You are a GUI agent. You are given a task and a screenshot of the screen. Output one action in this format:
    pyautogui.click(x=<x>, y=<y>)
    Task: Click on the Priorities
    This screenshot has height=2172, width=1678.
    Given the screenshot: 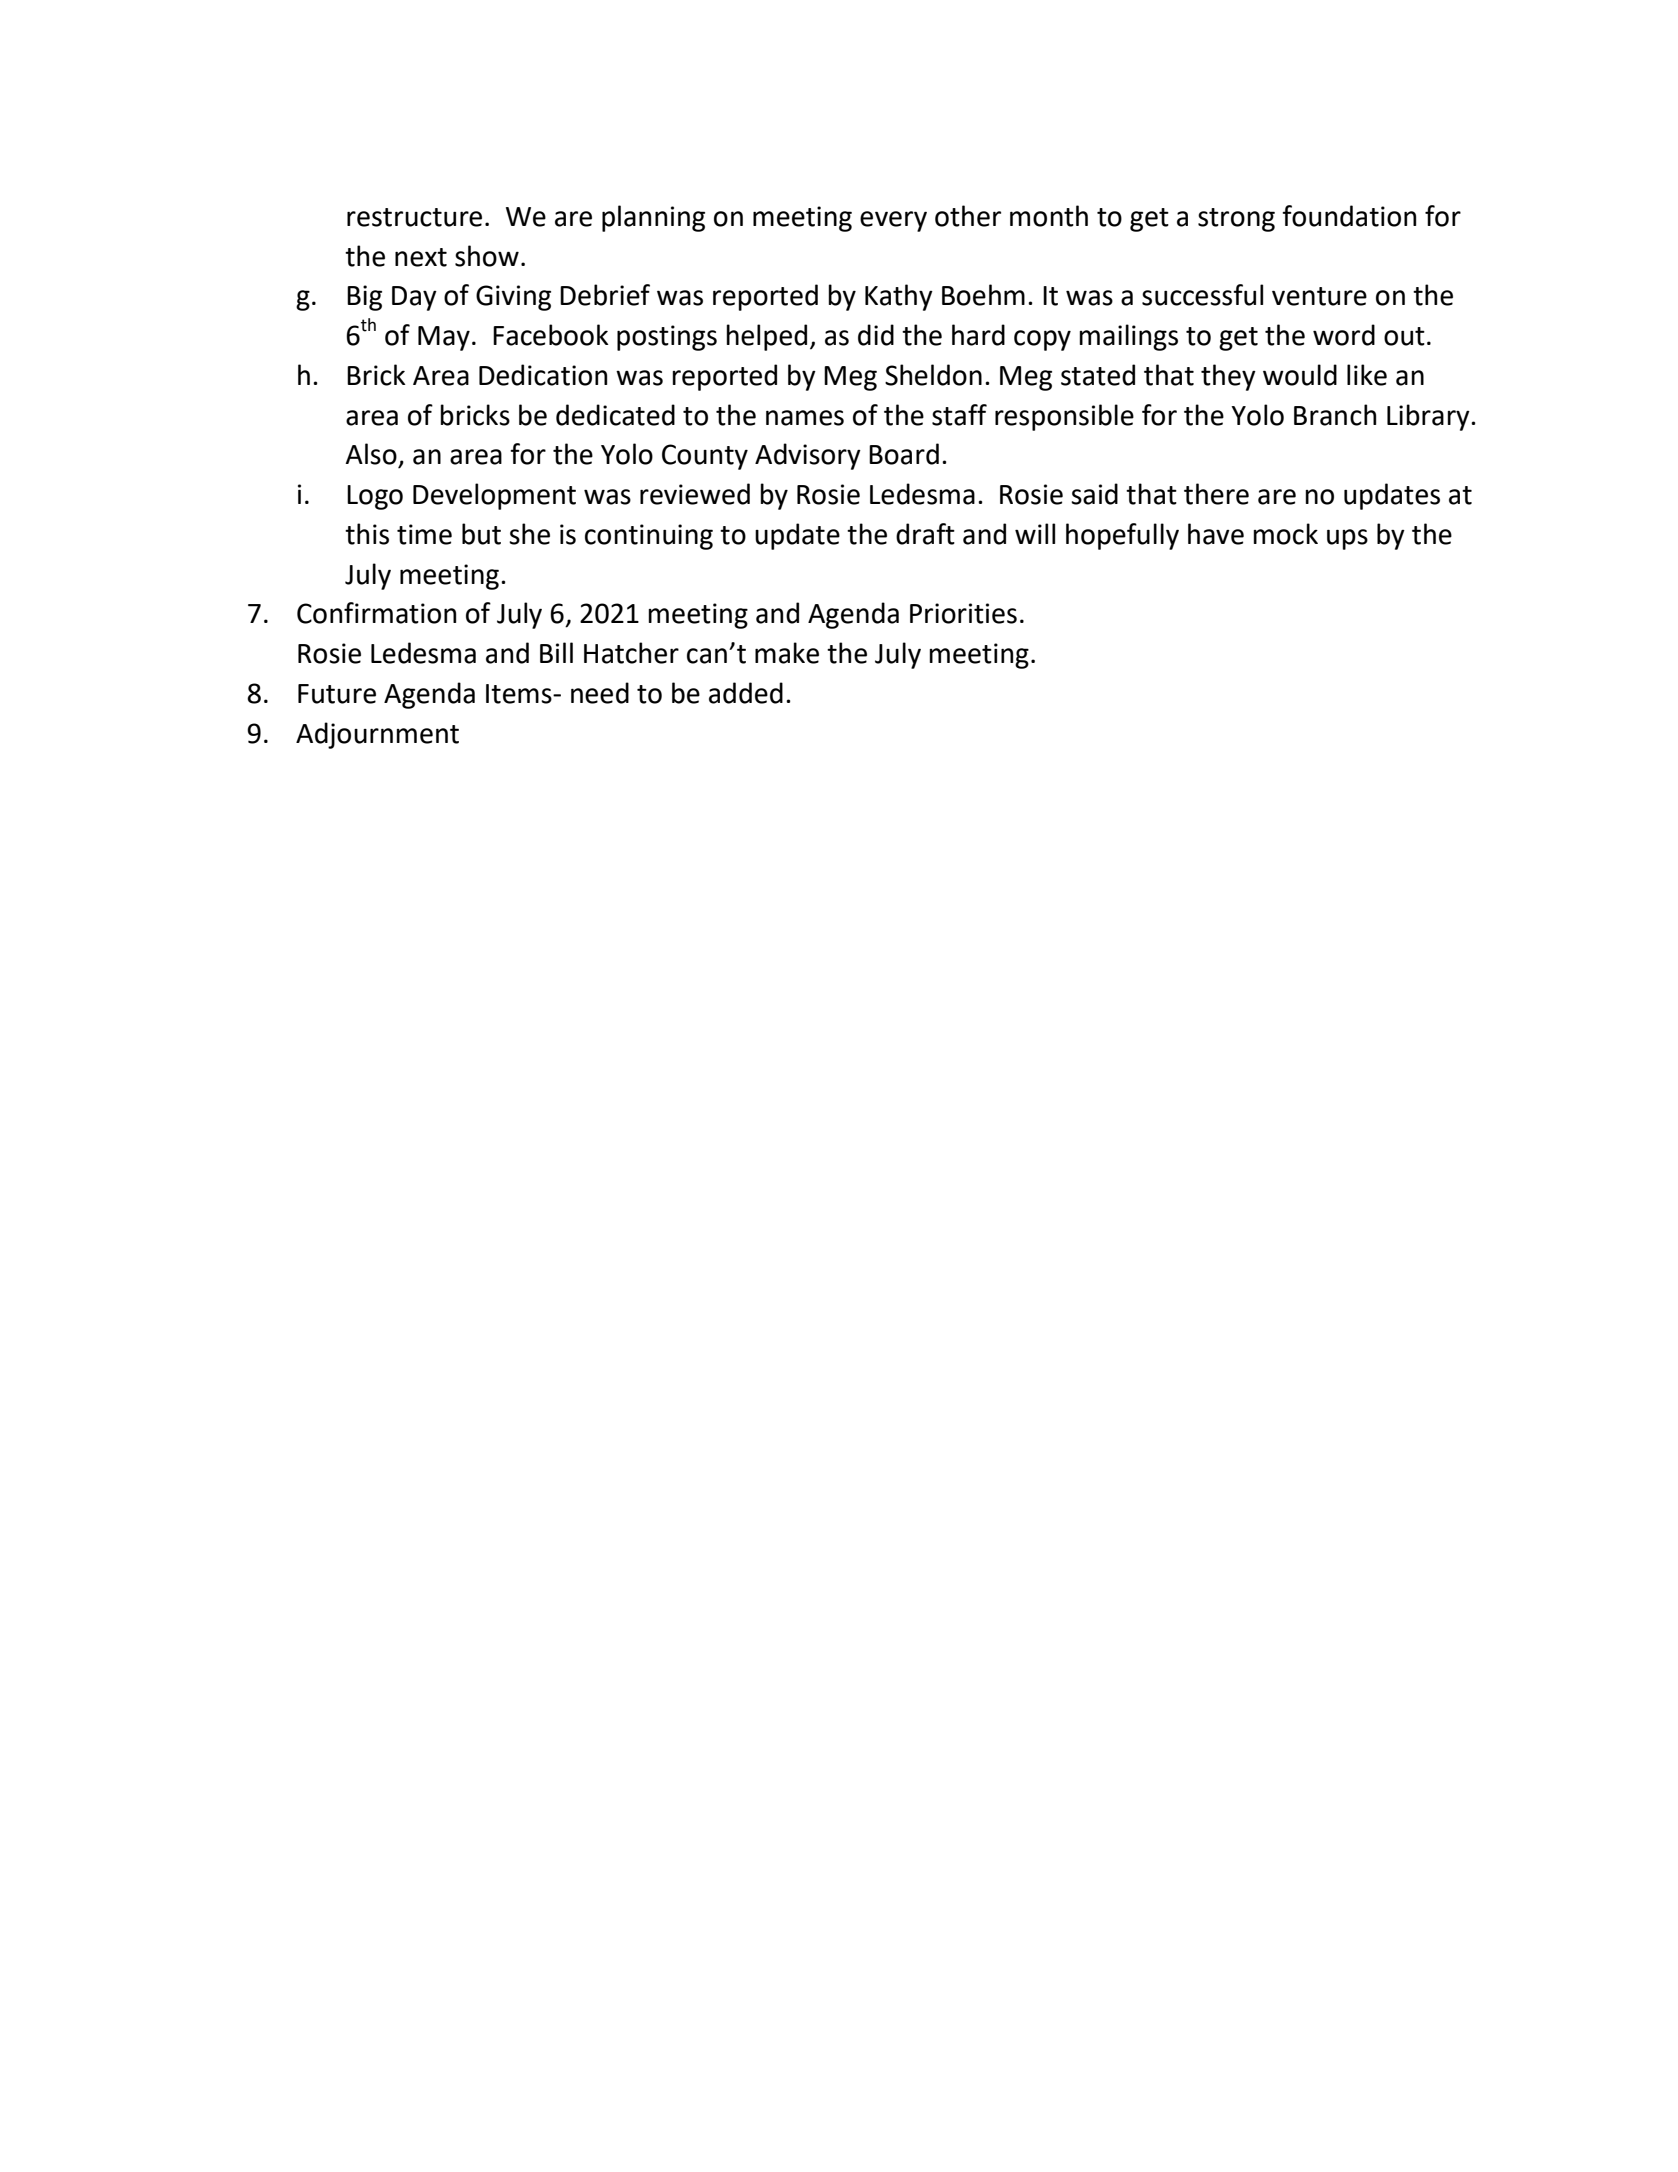 What is the action you would take?
    pyautogui.click(x=963, y=613)
